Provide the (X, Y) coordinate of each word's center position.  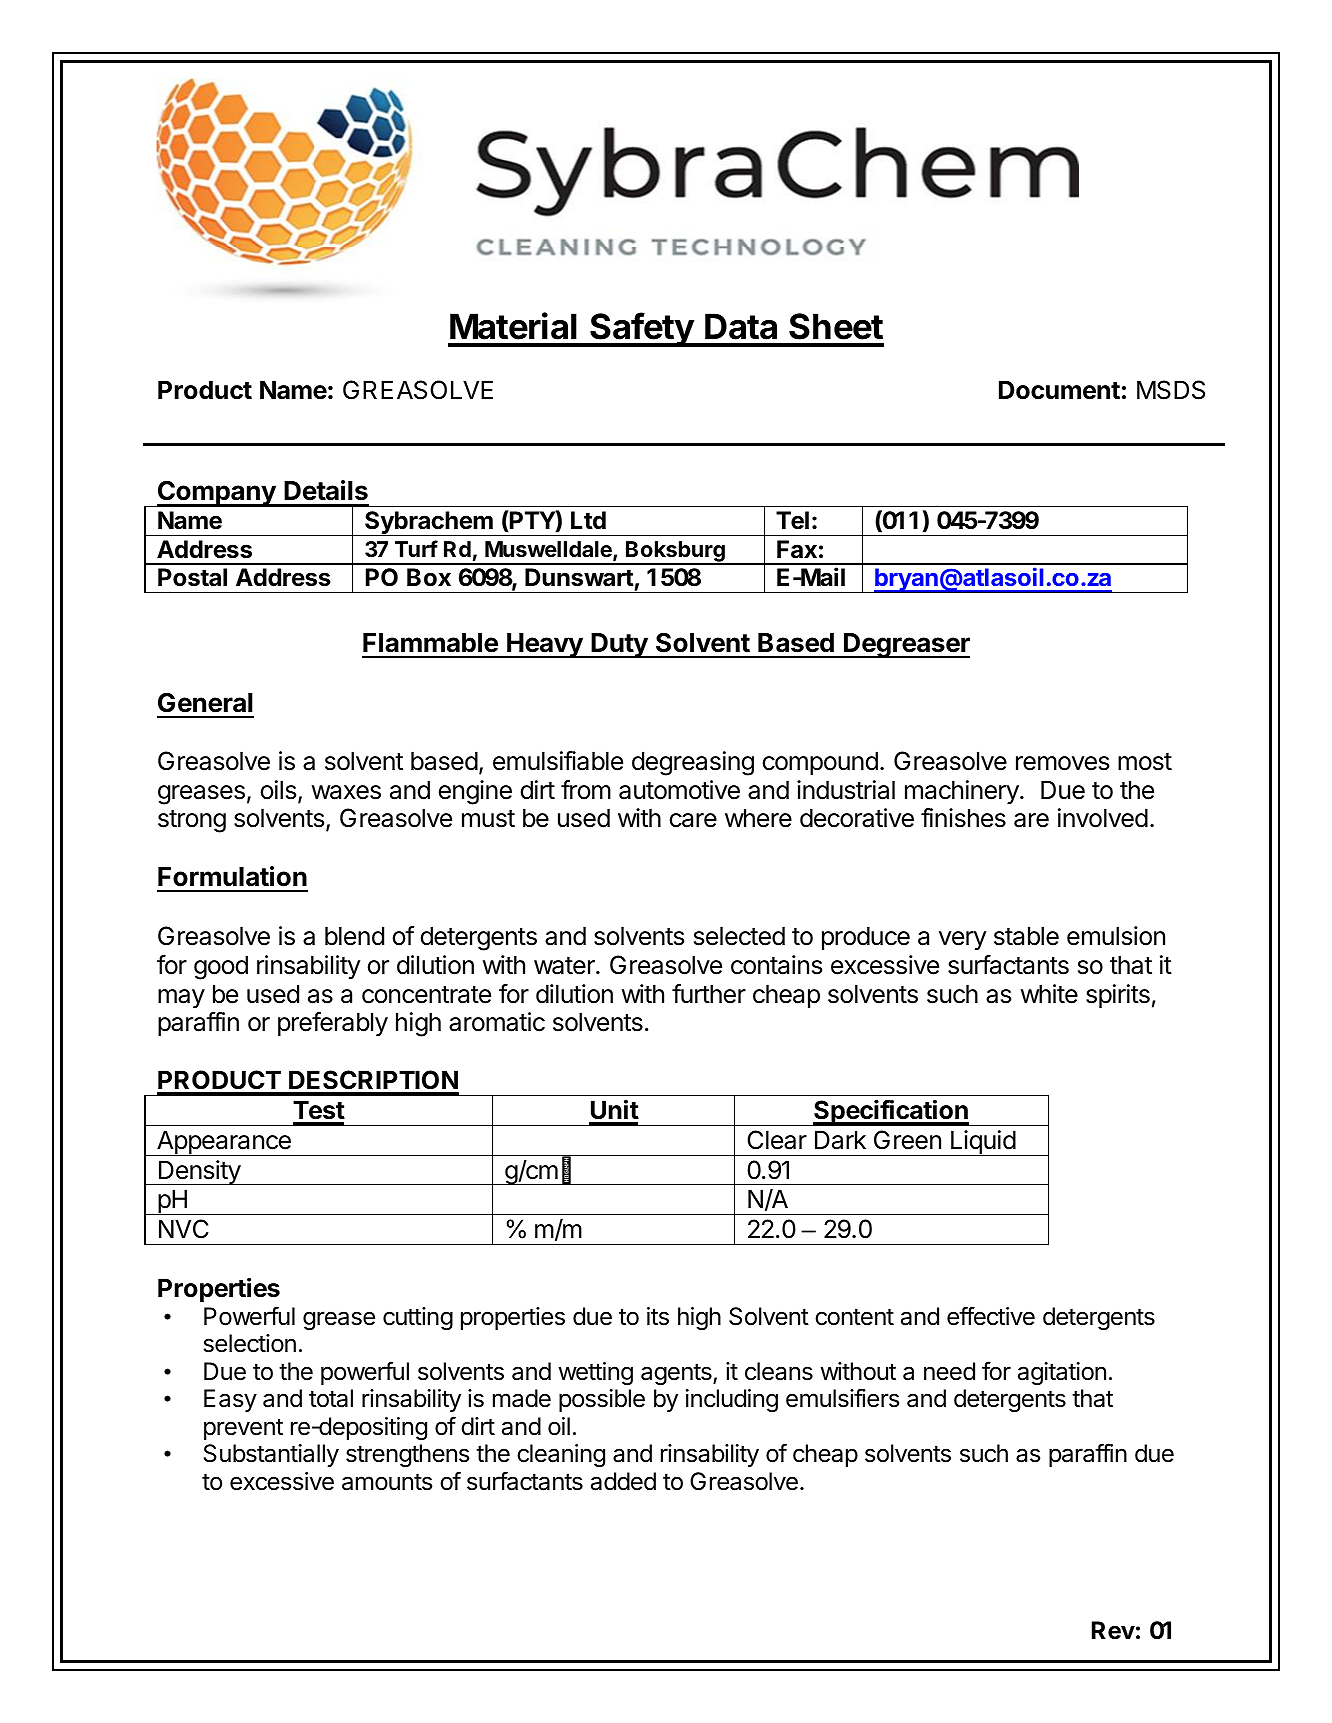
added (623, 1481)
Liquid (983, 1143)
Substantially (271, 1455)
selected (739, 936)
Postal (192, 577)
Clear (777, 1140)
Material (513, 326)
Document (1059, 390)
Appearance (224, 1143)
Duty (620, 645)
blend (354, 936)
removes (1062, 763)
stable (1026, 936)
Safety (642, 329)
